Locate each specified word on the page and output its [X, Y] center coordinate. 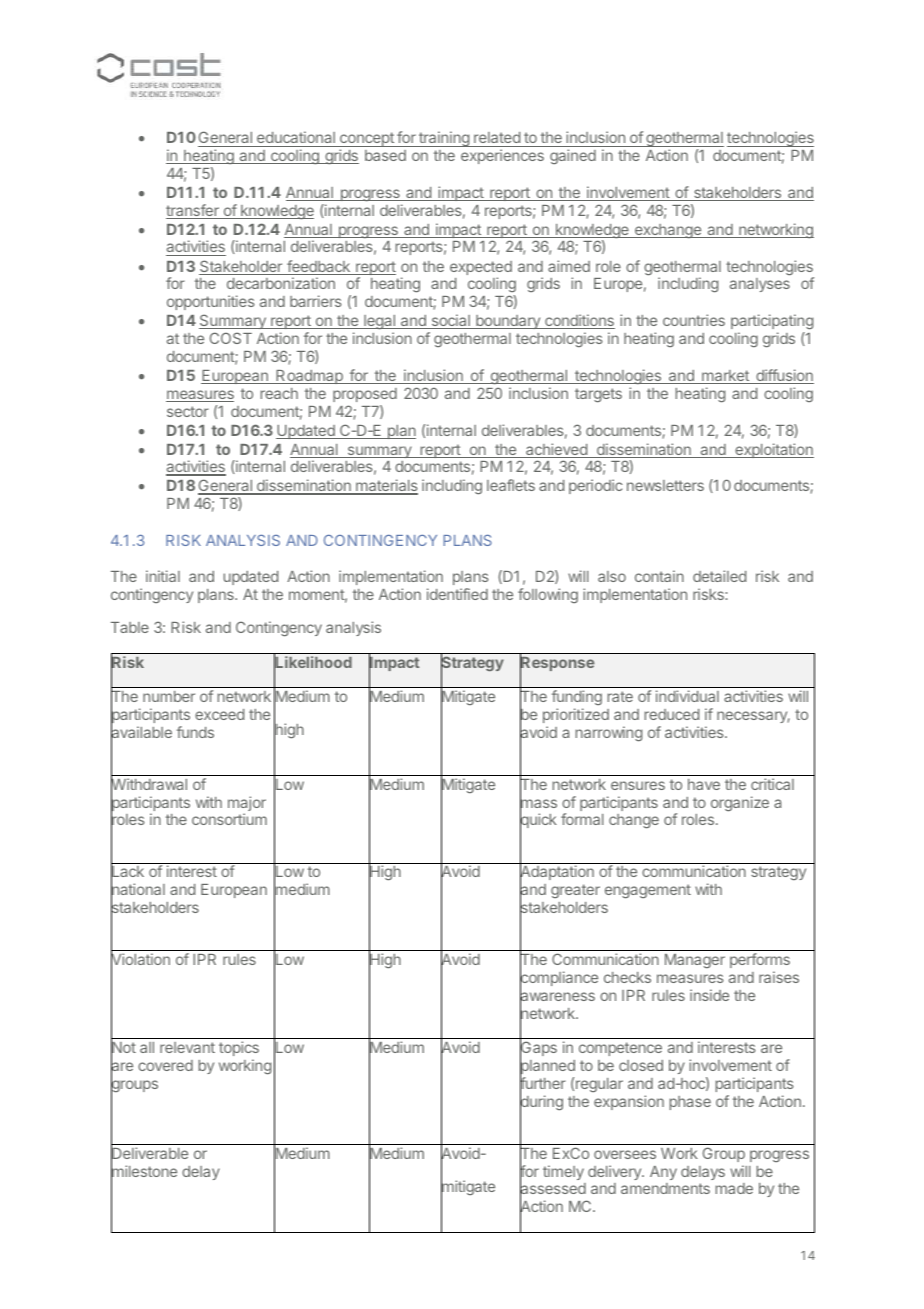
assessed [553, 1189]
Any [663, 1173]
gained [573, 156]
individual [687, 696]
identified [457, 594]
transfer [193, 211]
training [444, 139]
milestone [144, 1171]
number [169, 696]
